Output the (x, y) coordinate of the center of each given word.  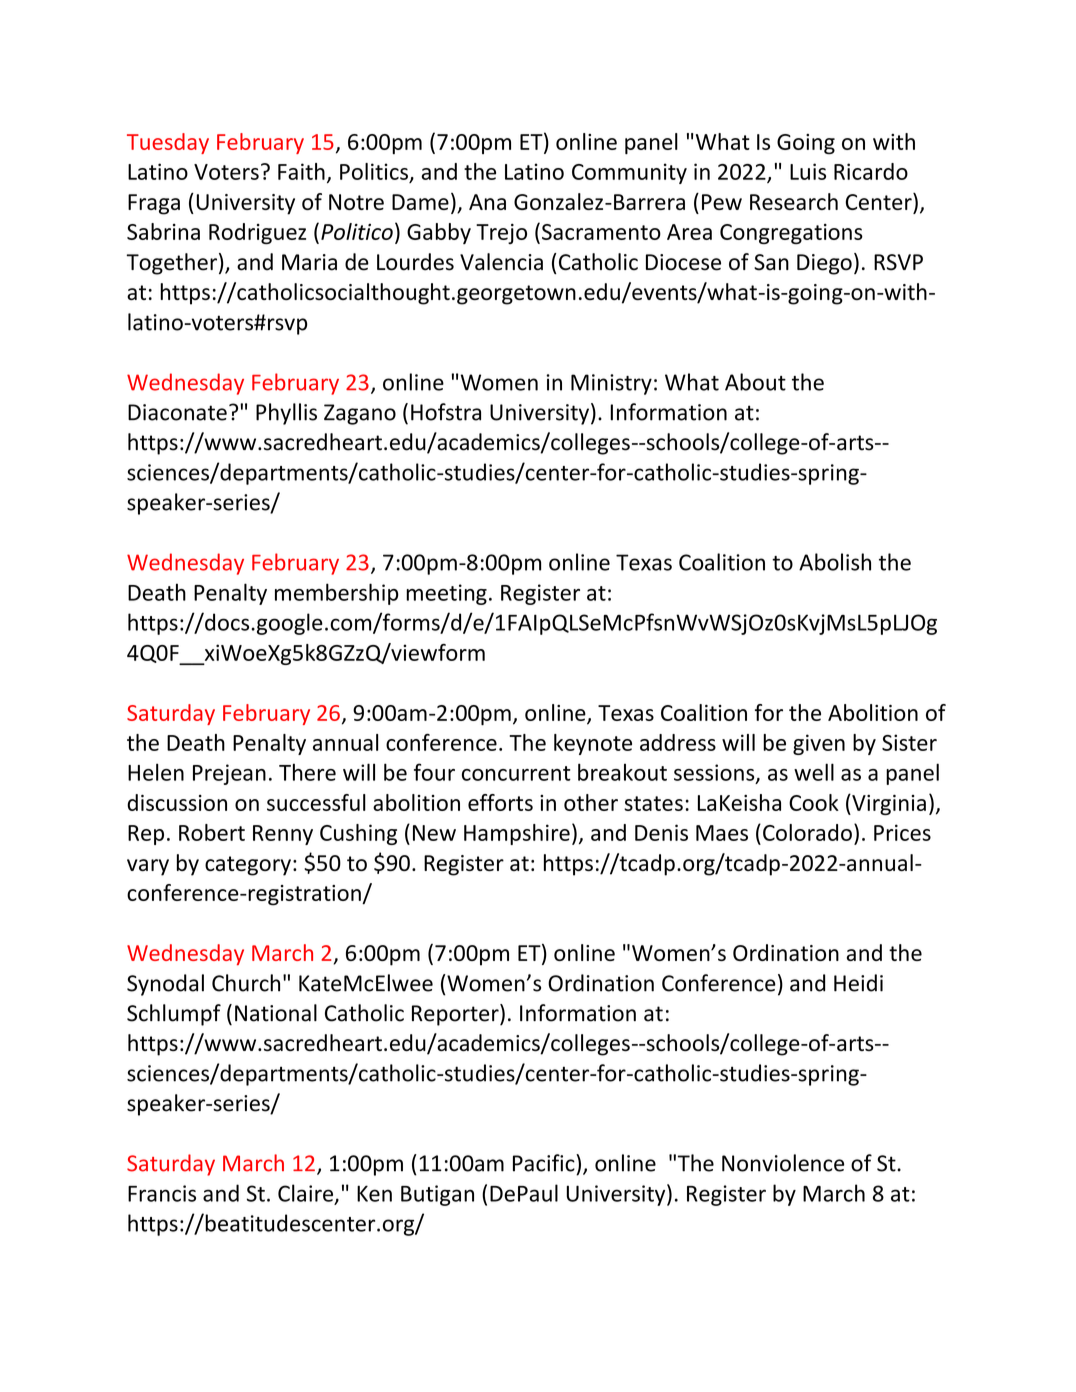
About (755, 382)
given (819, 744)
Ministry (611, 384)
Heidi (858, 983)
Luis (808, 171)
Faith (301, 171)
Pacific (545, 1163)
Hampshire (517, 834)
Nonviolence (783, 1163)
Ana (487, 202)
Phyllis (286, 414)
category (248, 866)
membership (337, 594)
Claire (307, 1194)
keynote (593, 744)
